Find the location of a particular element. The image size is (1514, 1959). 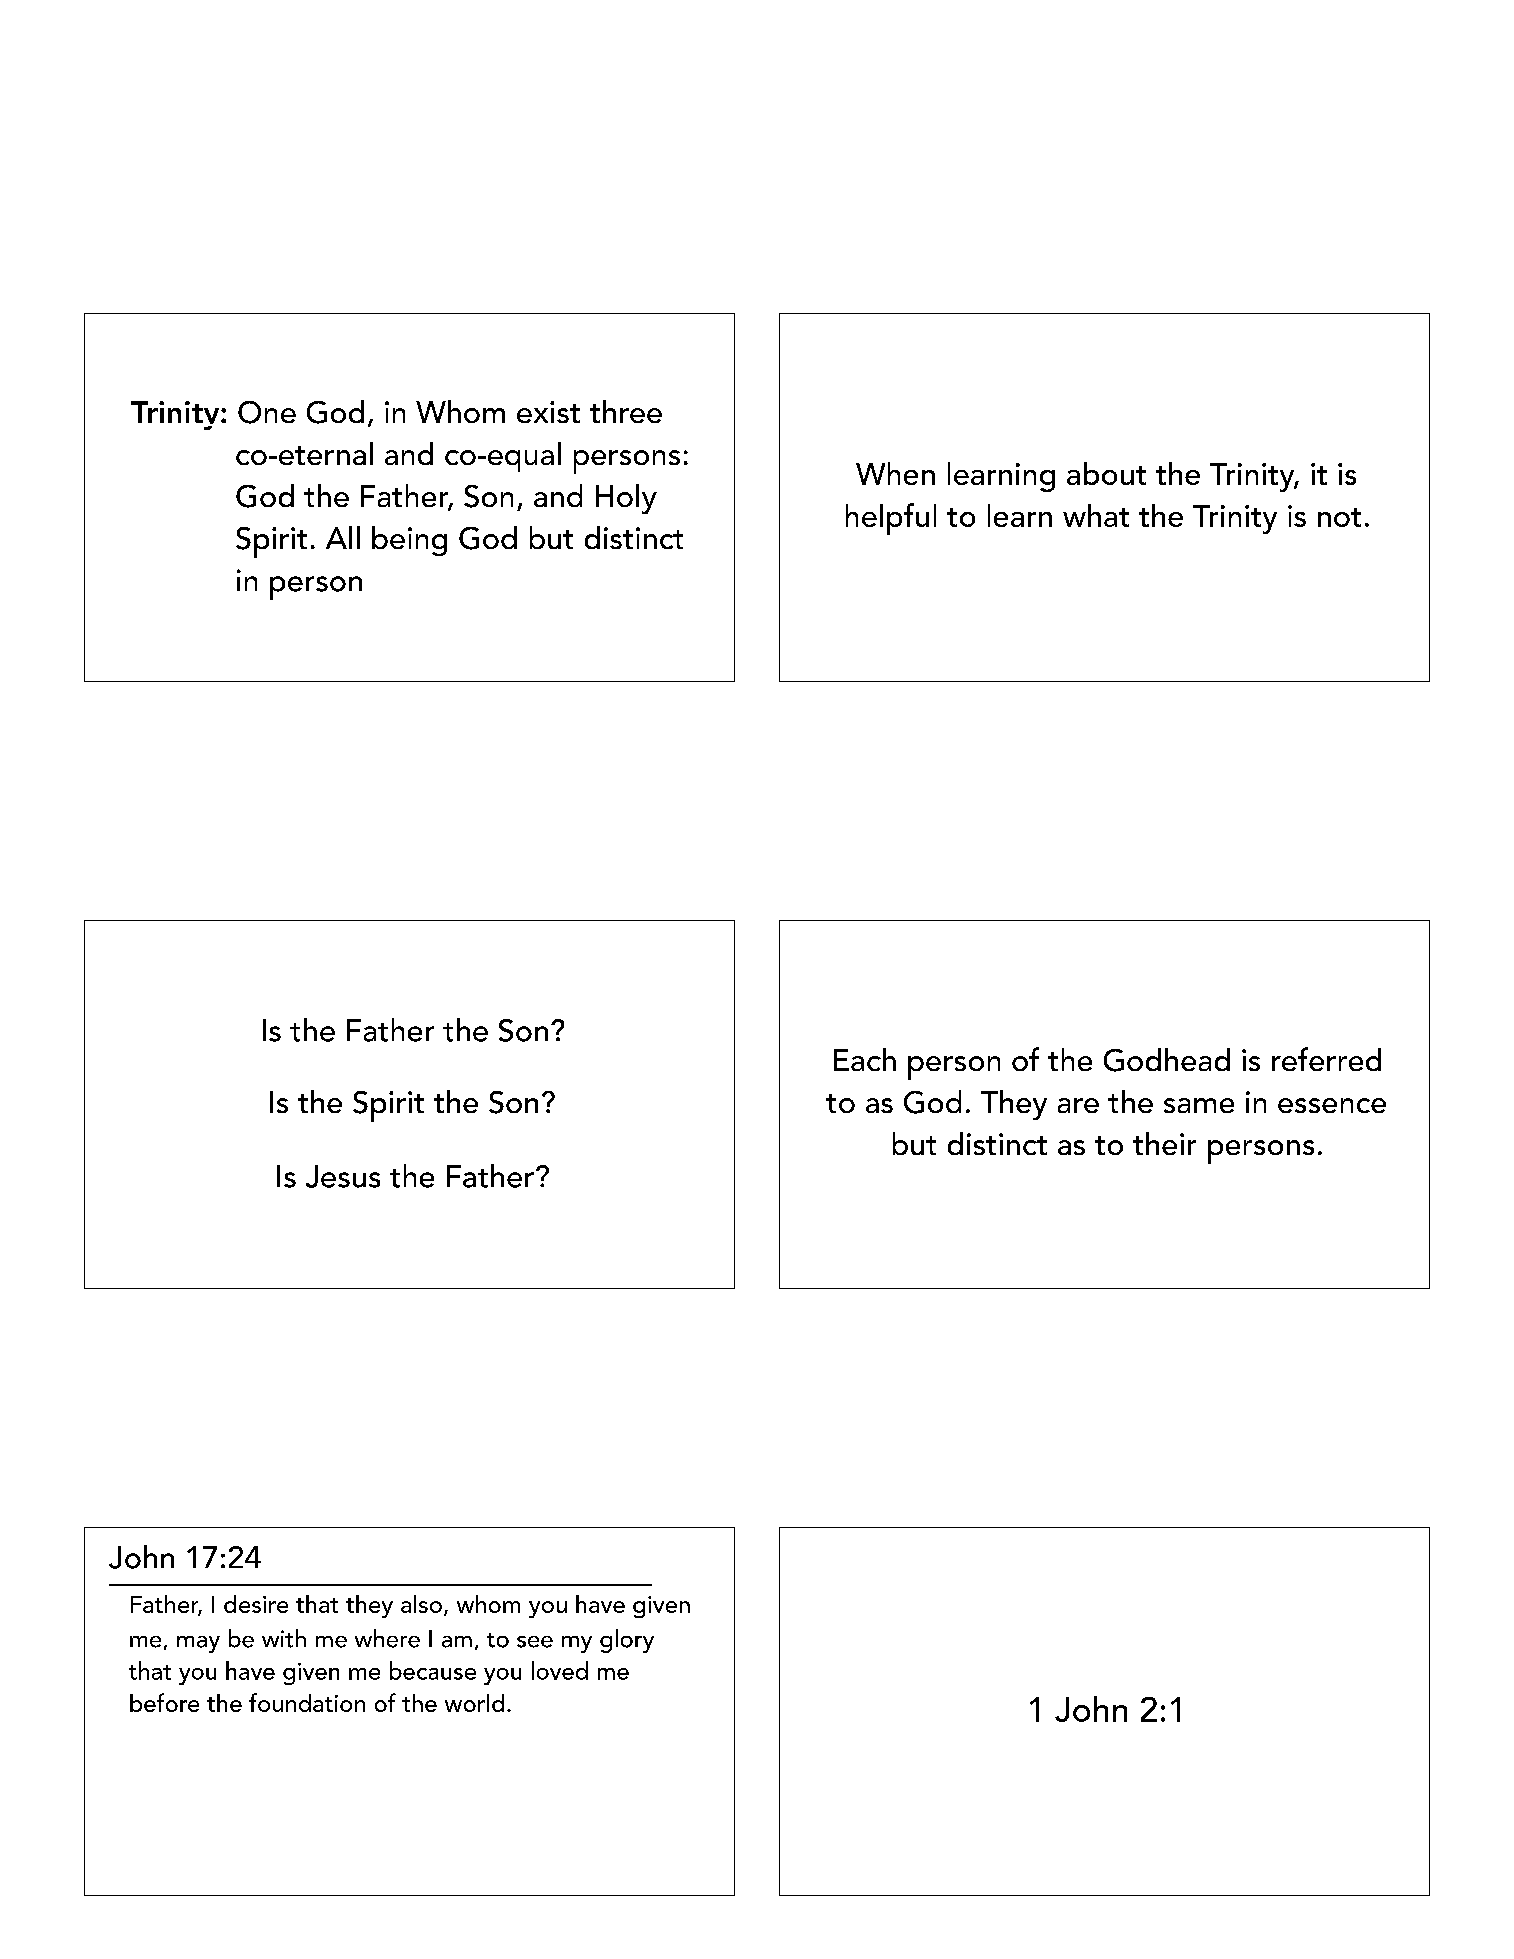

about is located at coordinates (1106, 473).
